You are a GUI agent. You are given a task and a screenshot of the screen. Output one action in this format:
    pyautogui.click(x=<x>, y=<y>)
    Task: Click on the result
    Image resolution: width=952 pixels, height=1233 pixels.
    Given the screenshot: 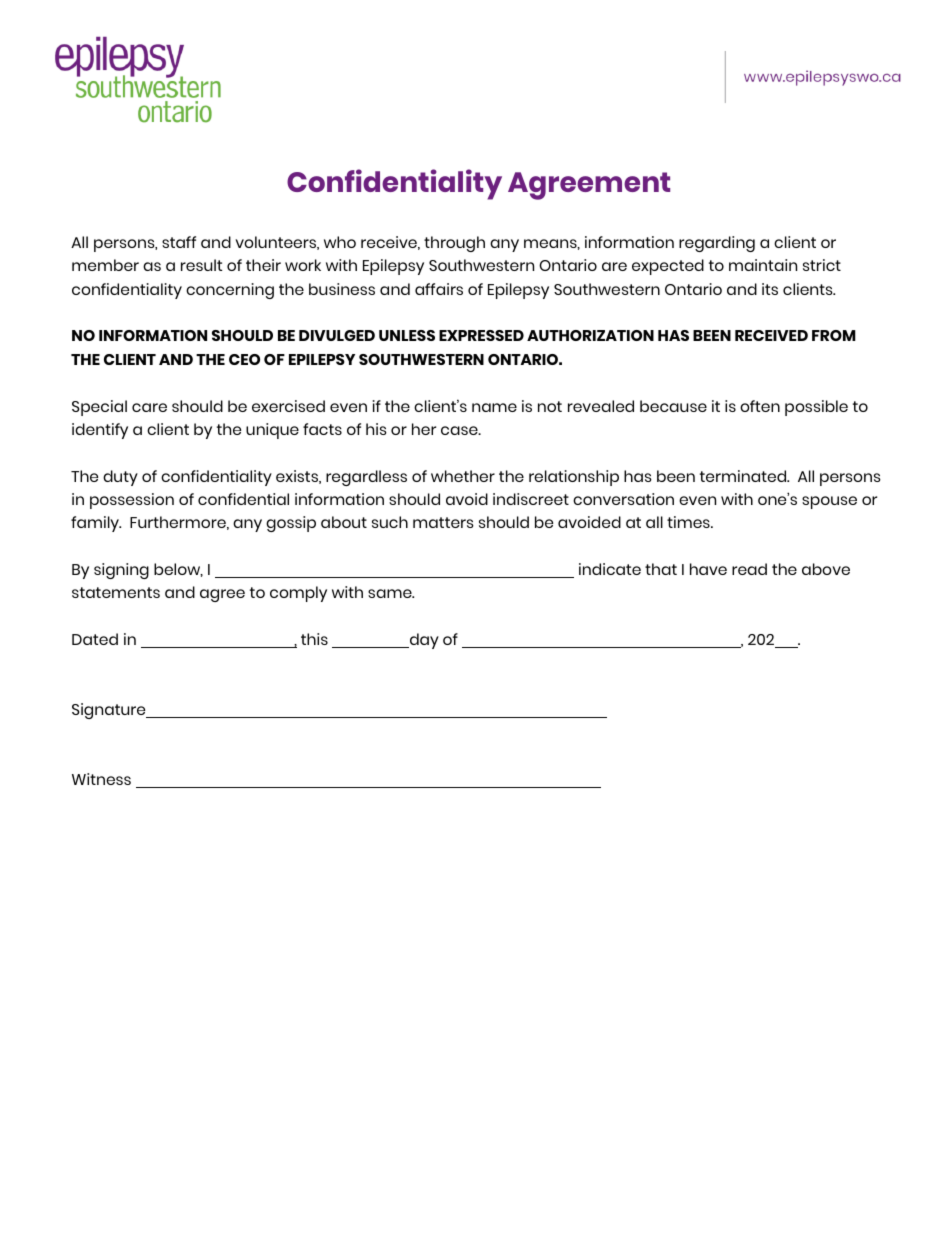 What is the action you would take?
    pyautogui.click(x=201, y=265)
